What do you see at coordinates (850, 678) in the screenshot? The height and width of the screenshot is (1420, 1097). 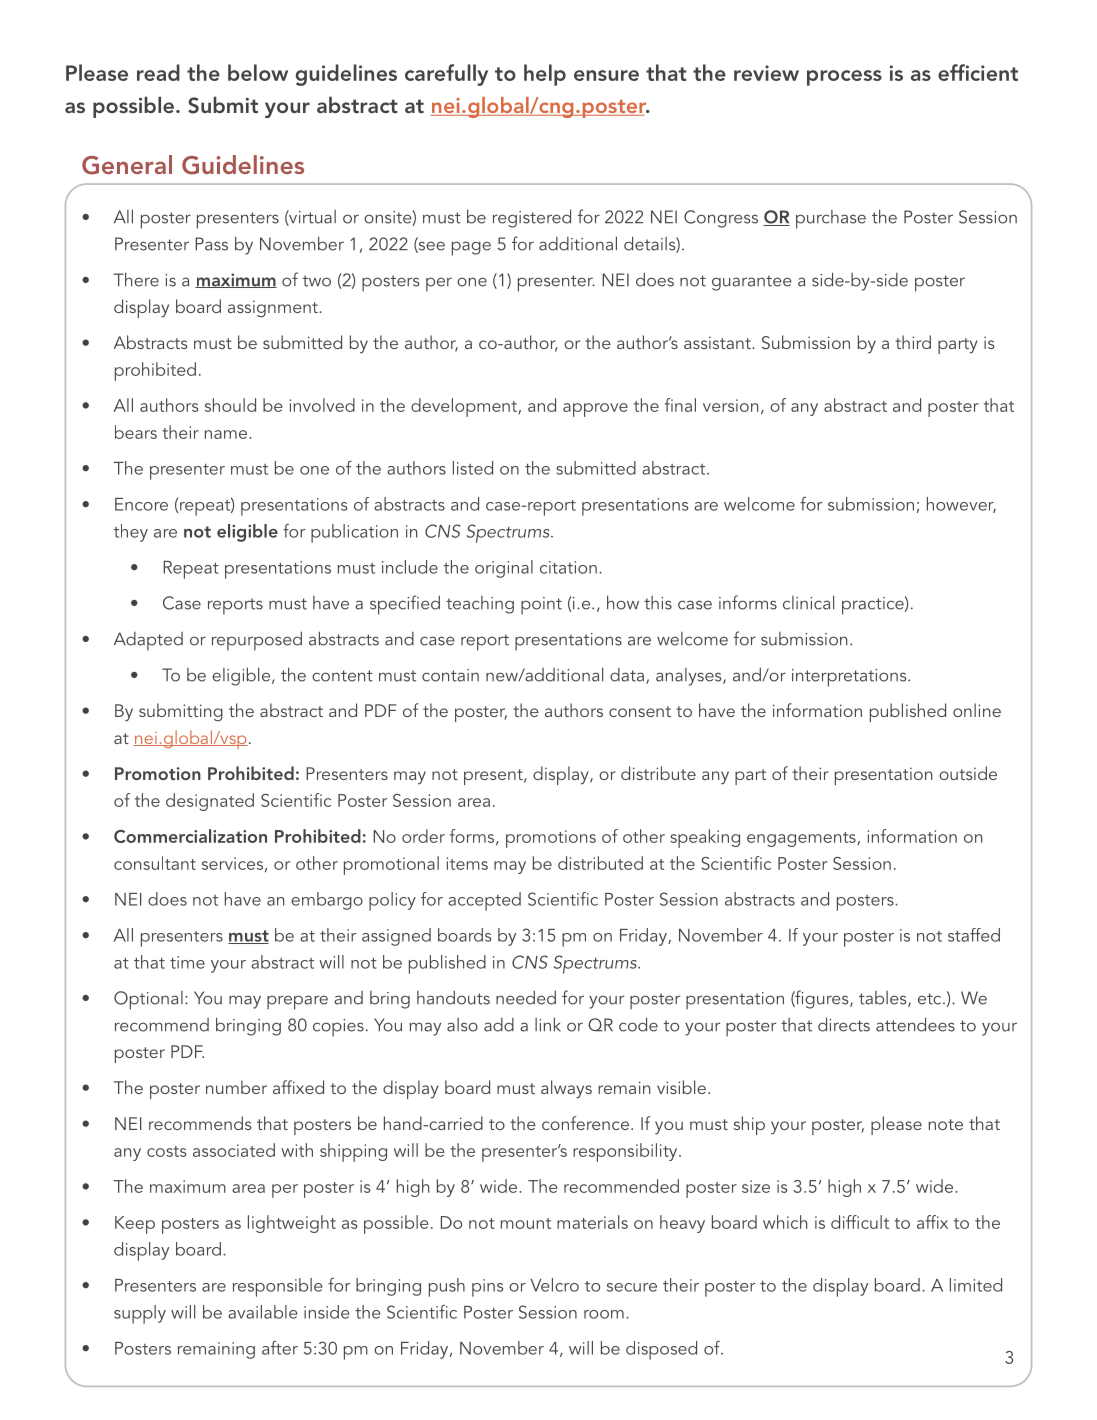 I see `interpretations` at bounding box center [850, 678].
